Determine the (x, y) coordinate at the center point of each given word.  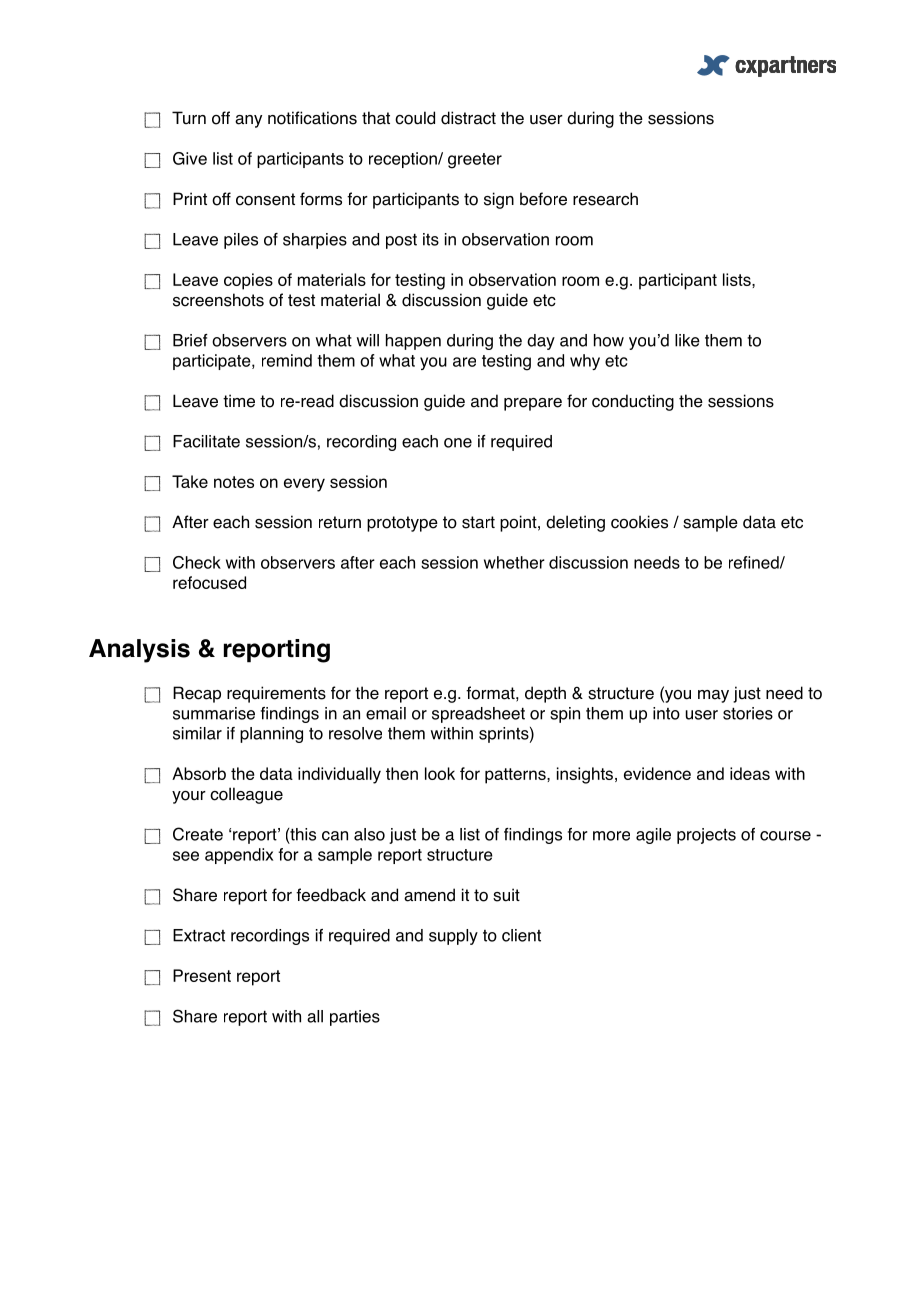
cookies (639, 522)
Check (197, 562)
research (605, 199)
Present (202, 975)
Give (190, 158)
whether (514, 562)
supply (453, 937)
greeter (475, 161)
